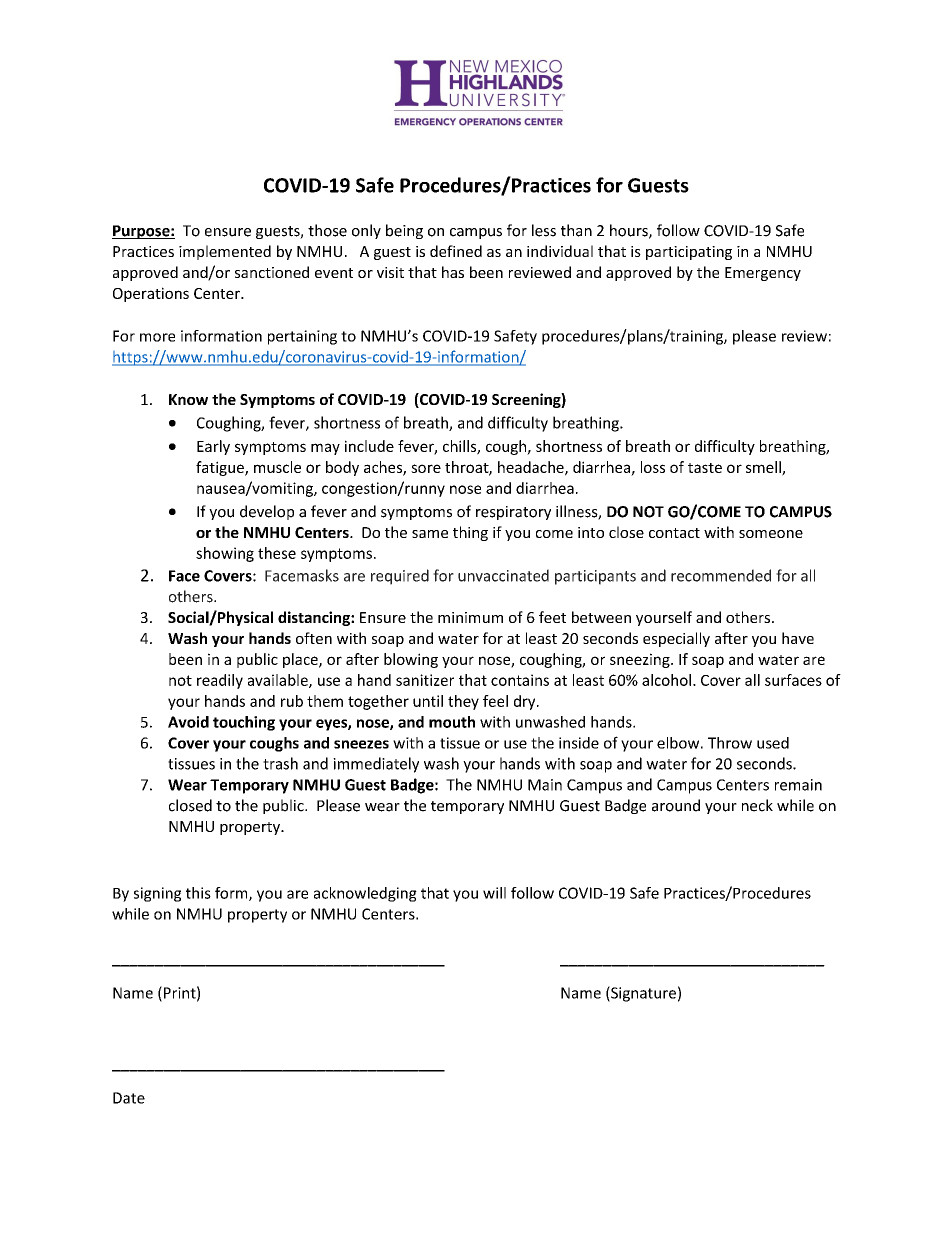 This image has height=1233, width=952. I want to click on showing, so click(225, 554).
